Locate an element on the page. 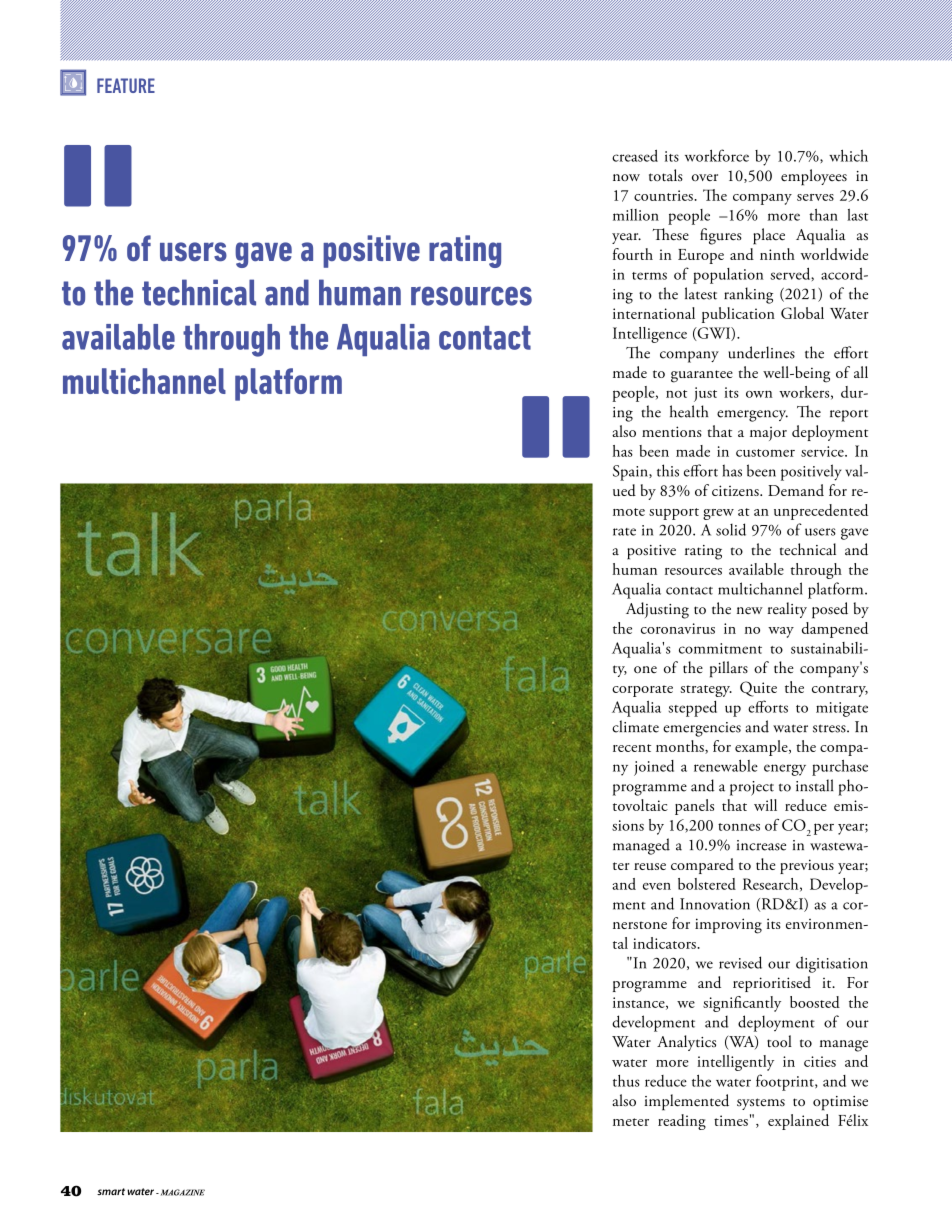 This document has height=1232, width=952. FEATURE is located at coordinates (126, 85).
